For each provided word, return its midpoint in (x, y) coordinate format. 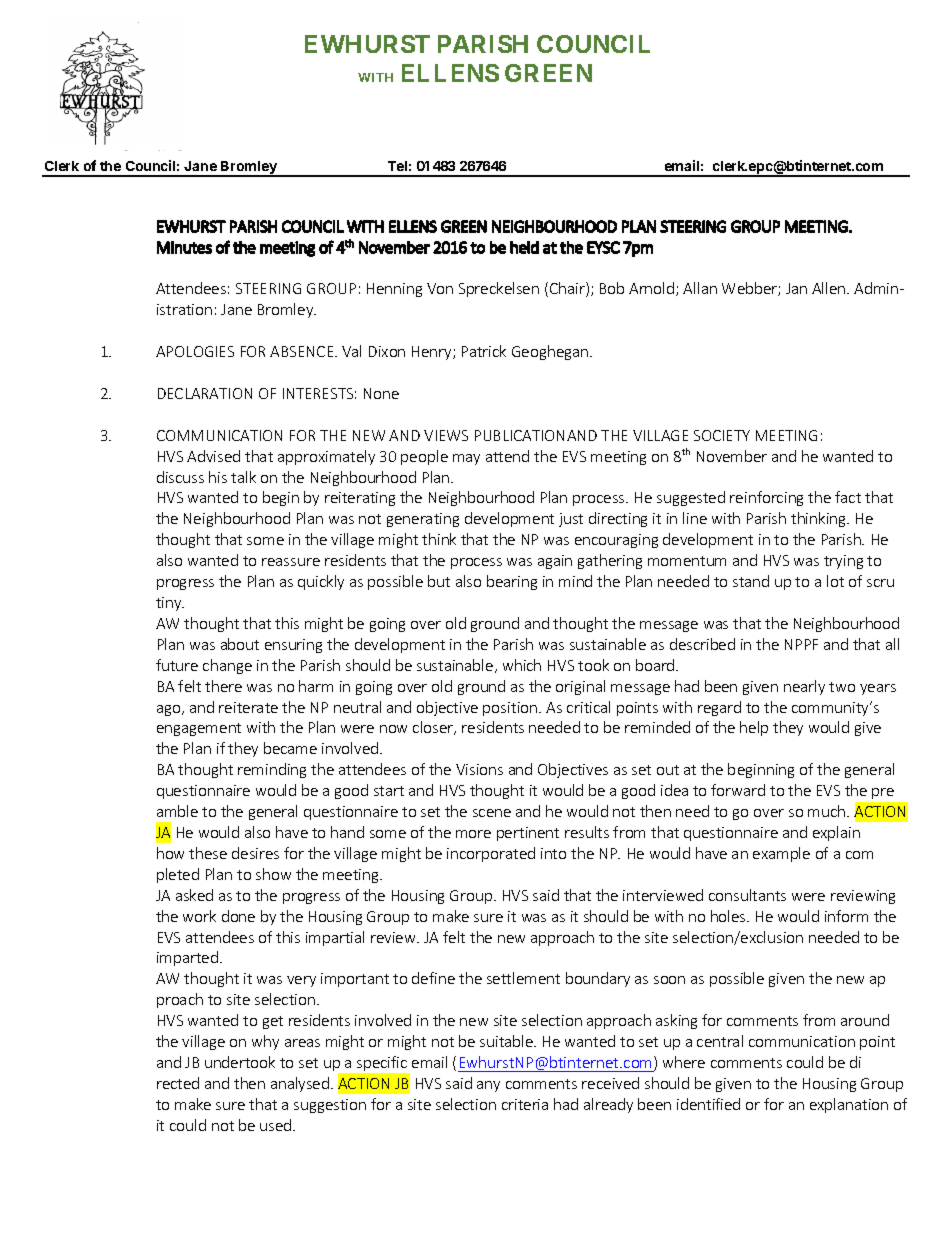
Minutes (184, 247)
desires (255, 853)
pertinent (528, 834)
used (277, 1125)
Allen (830, 288)
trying (843, 562)
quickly (321, 582)
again (555, 562)
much (828, 811)
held (524, 247)
